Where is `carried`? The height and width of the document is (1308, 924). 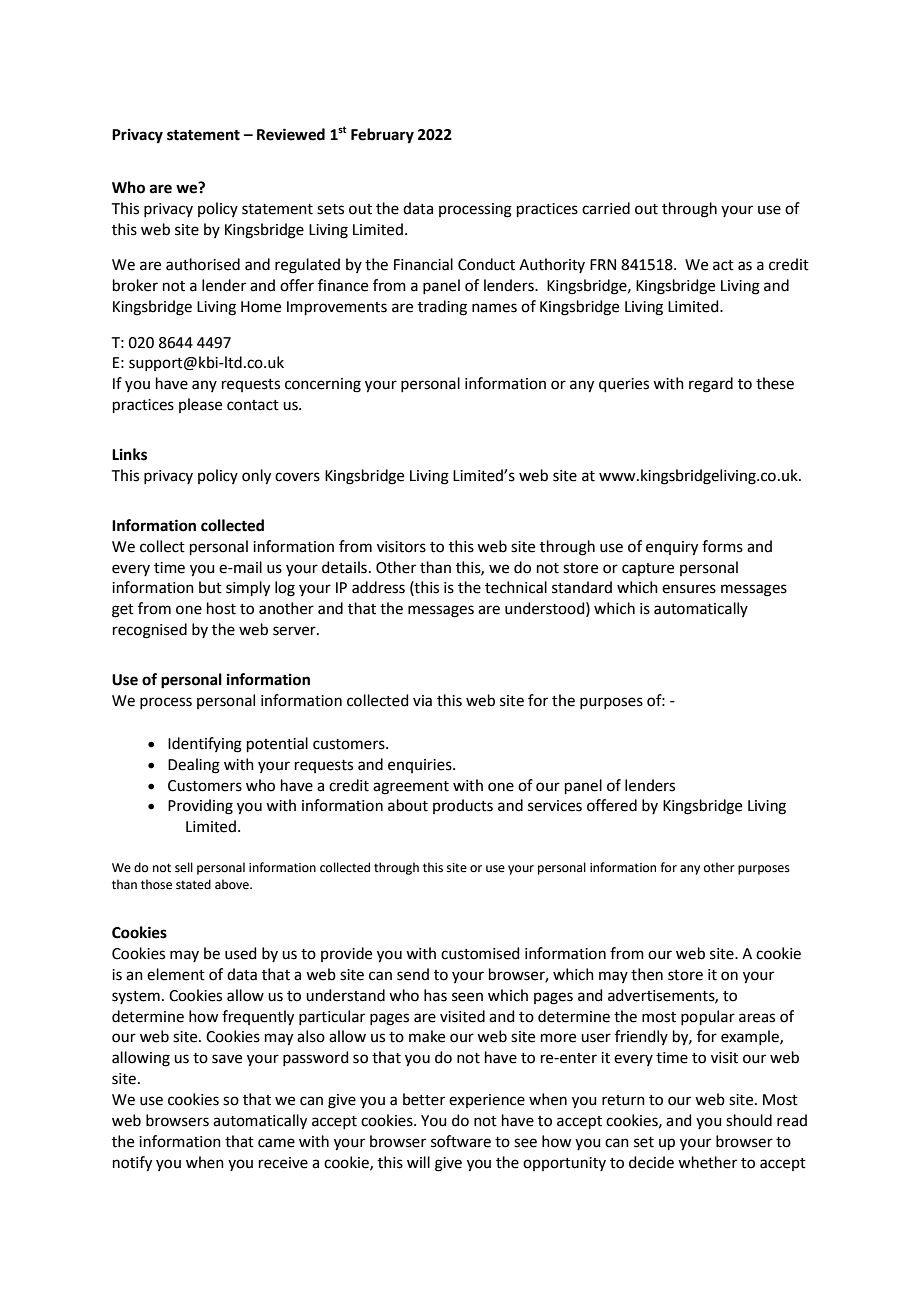 carried is located at coordinates (606, 208).
